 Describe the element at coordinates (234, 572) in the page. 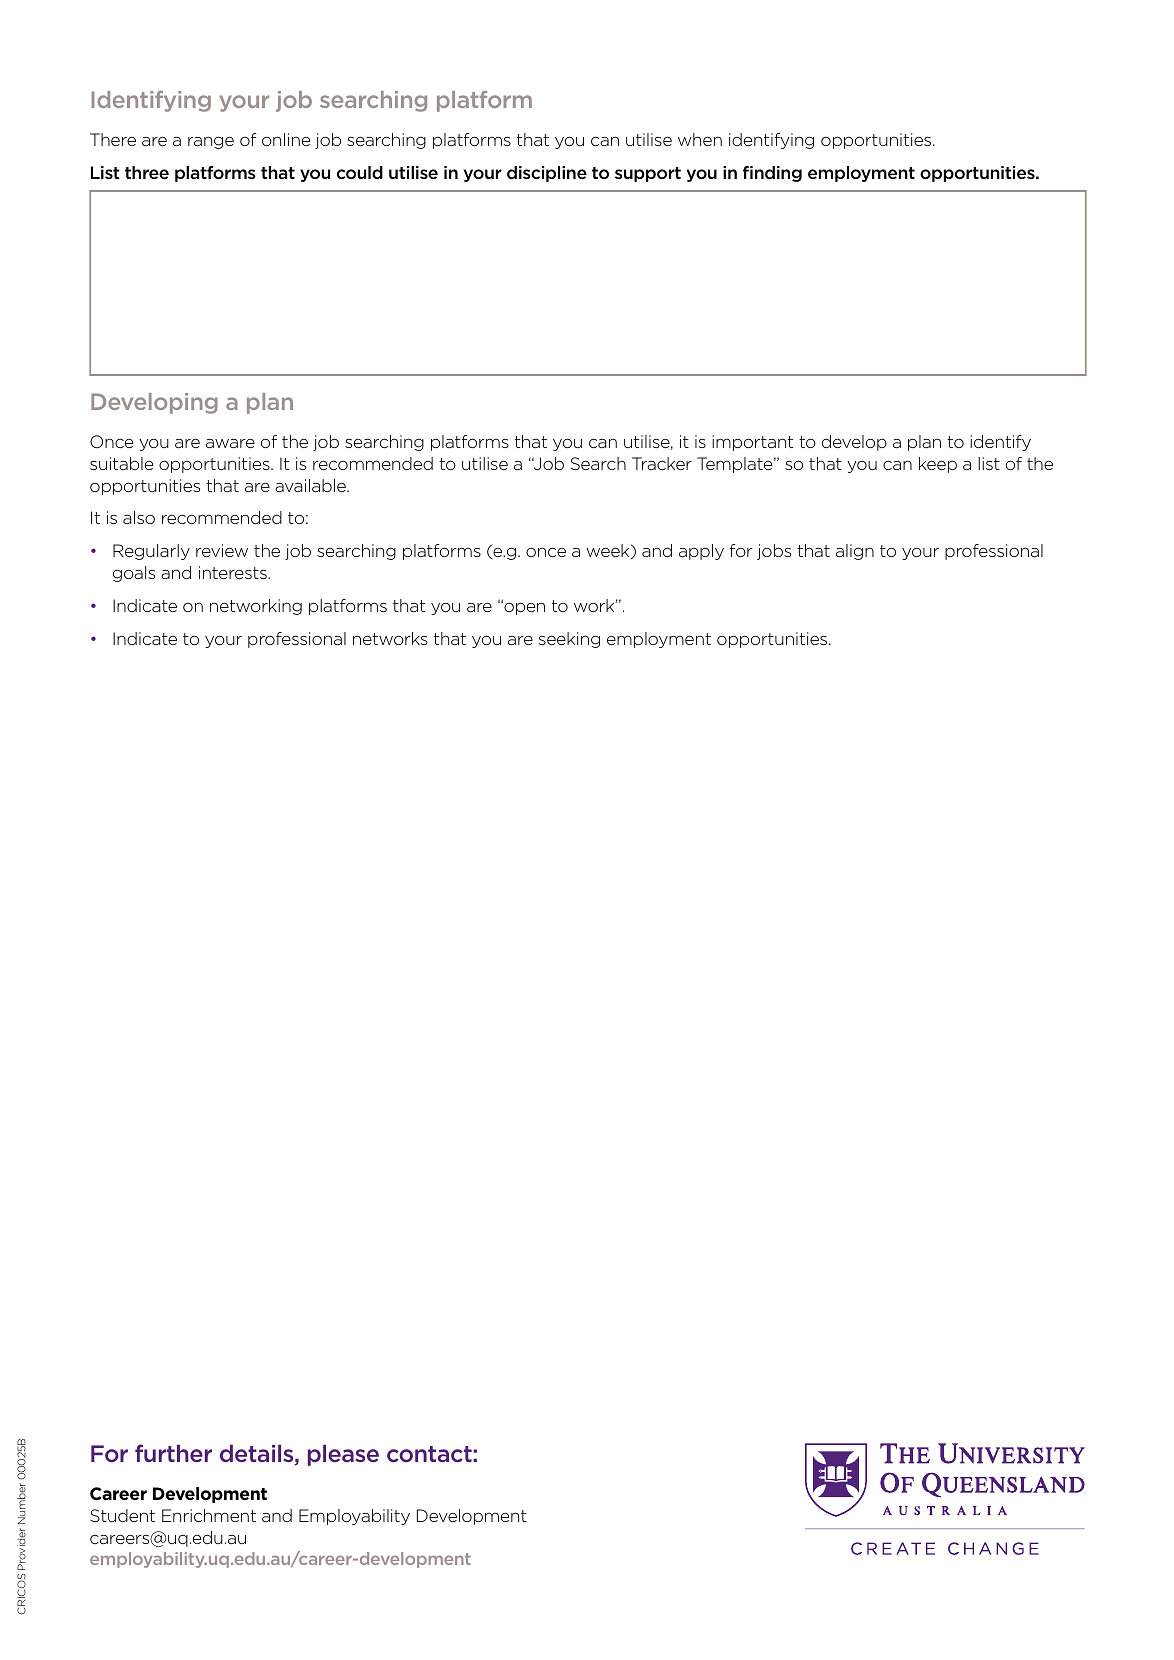

I see `interests` at that location.
